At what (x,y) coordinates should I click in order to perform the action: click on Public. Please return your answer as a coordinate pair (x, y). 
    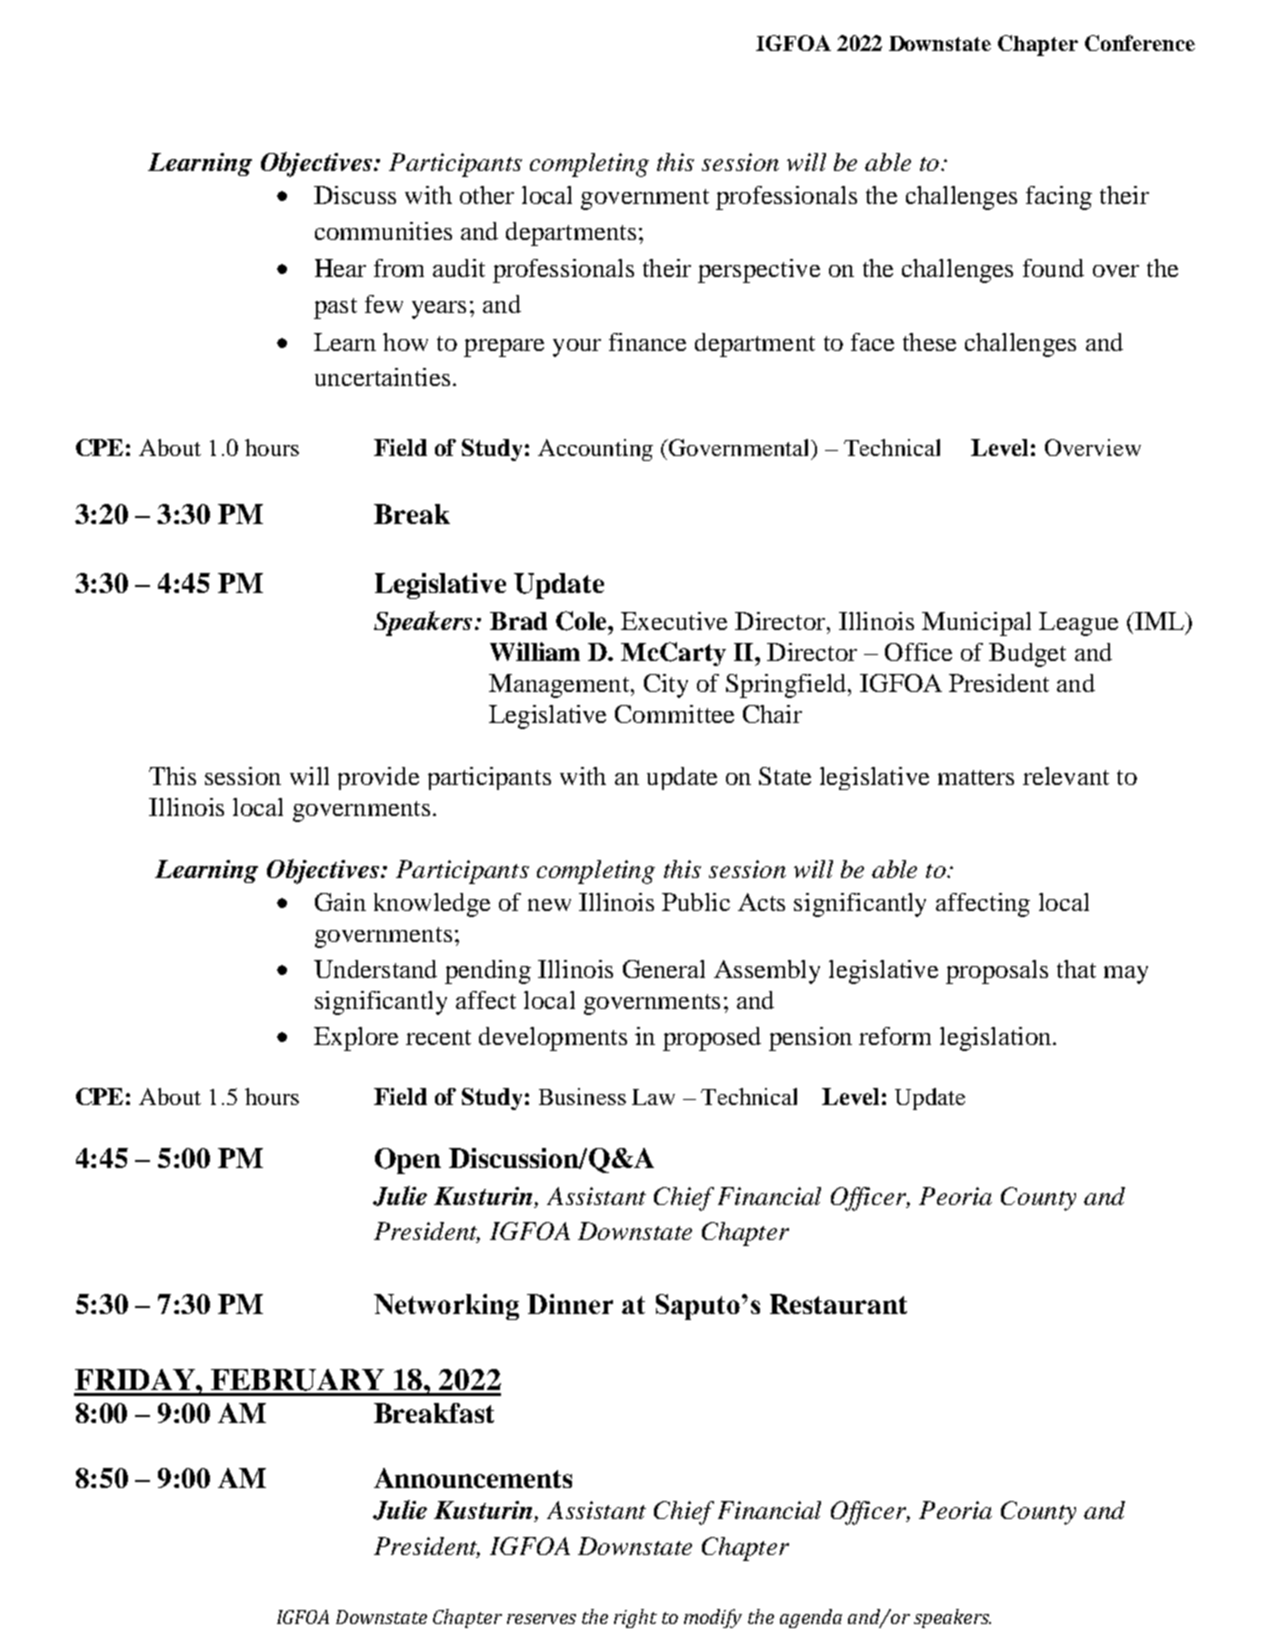
    Looking at the image, I should click on (696, 902).
